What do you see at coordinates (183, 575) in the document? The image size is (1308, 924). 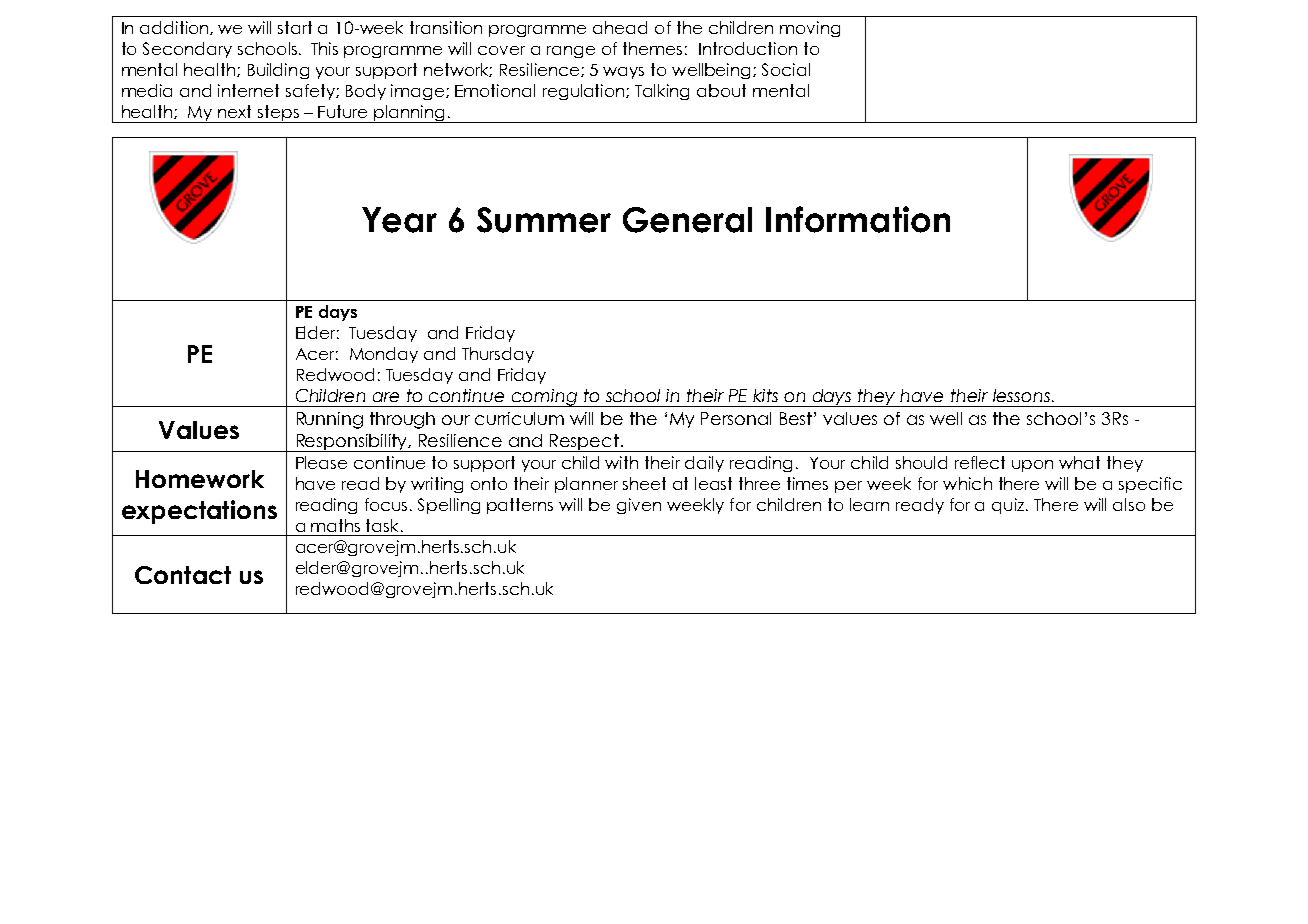 I see `Contact` at bounding box center [183, 575].
